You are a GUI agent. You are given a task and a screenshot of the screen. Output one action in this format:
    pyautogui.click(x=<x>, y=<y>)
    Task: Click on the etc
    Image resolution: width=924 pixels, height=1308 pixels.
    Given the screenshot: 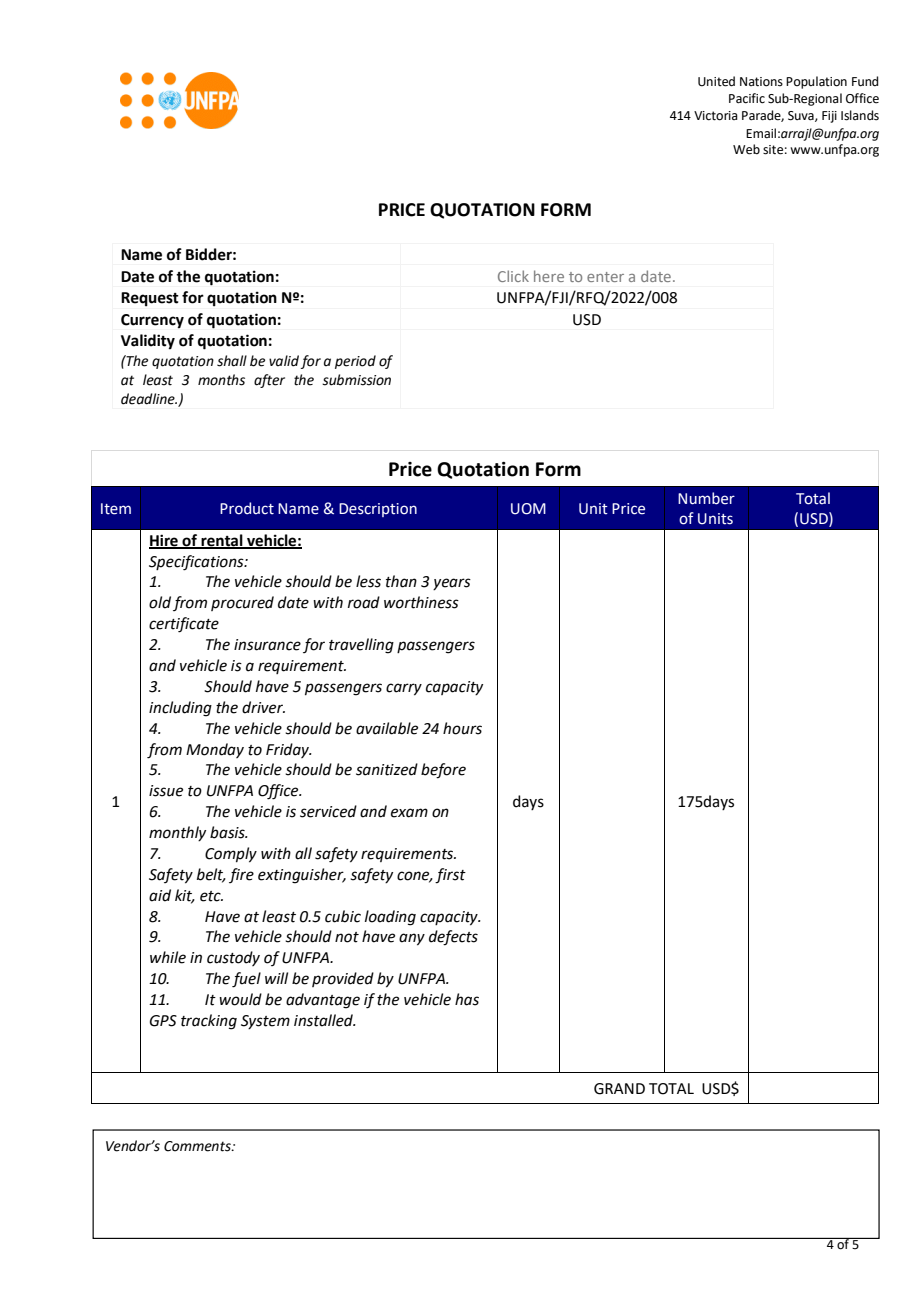 What is the action you would take?
    pyautogui.click(x=211, y=896)
